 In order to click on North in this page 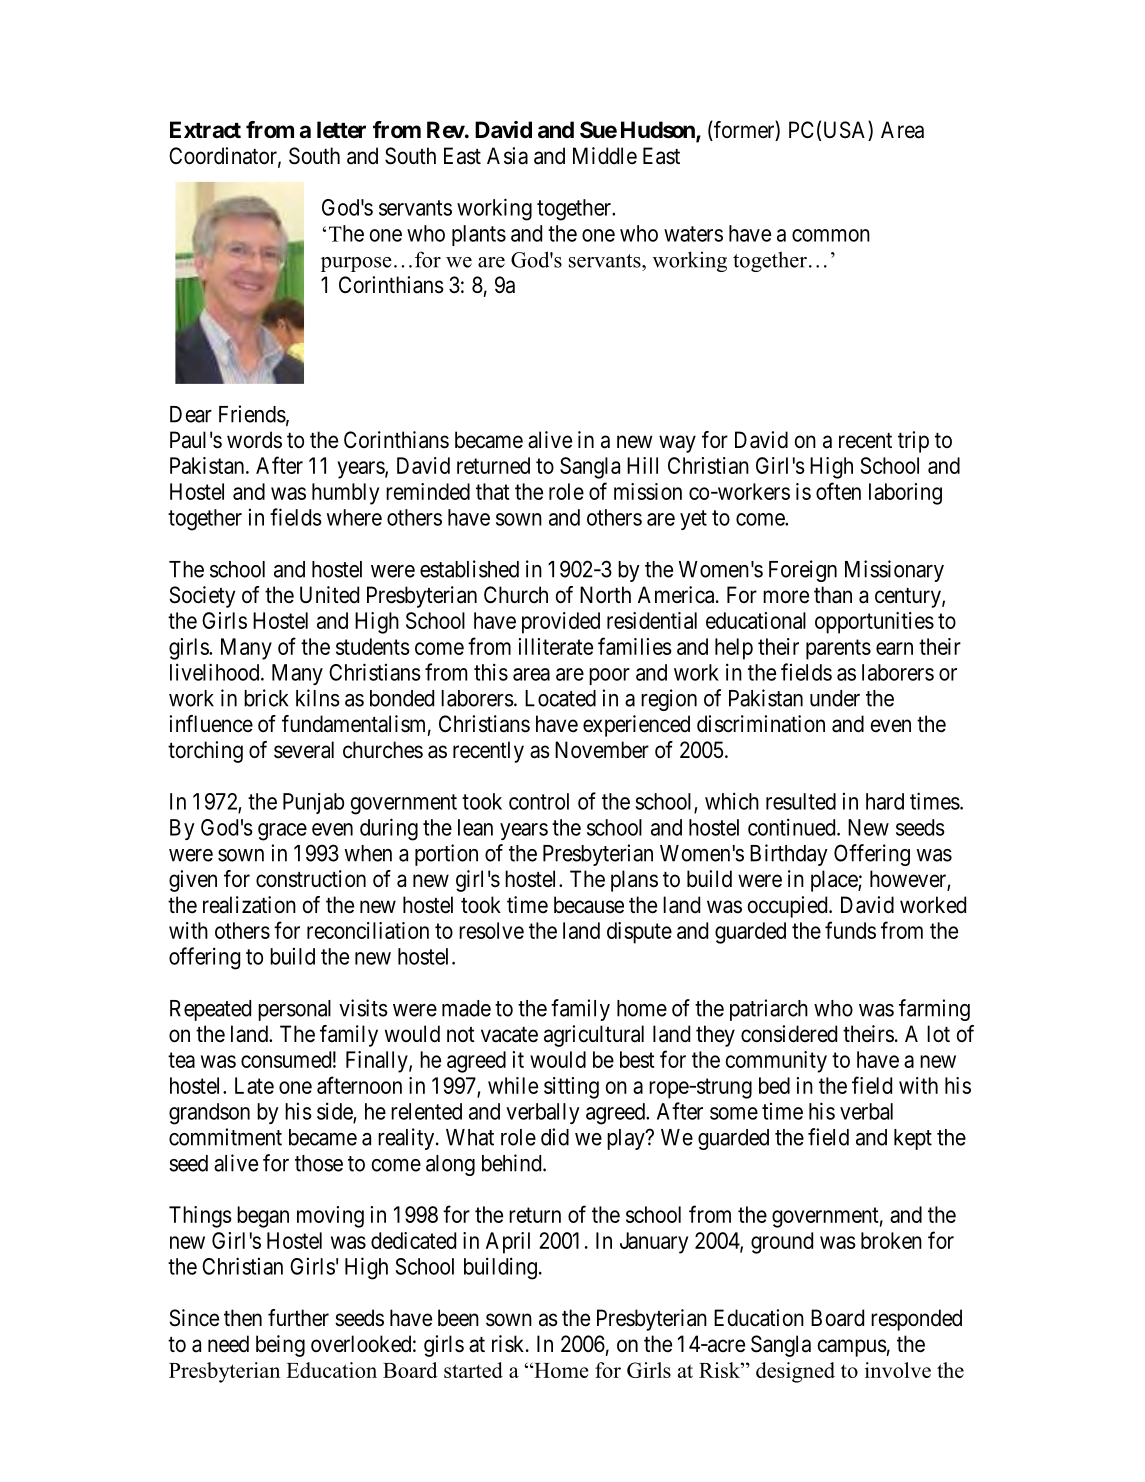, I will do `click(605, 595)`.
